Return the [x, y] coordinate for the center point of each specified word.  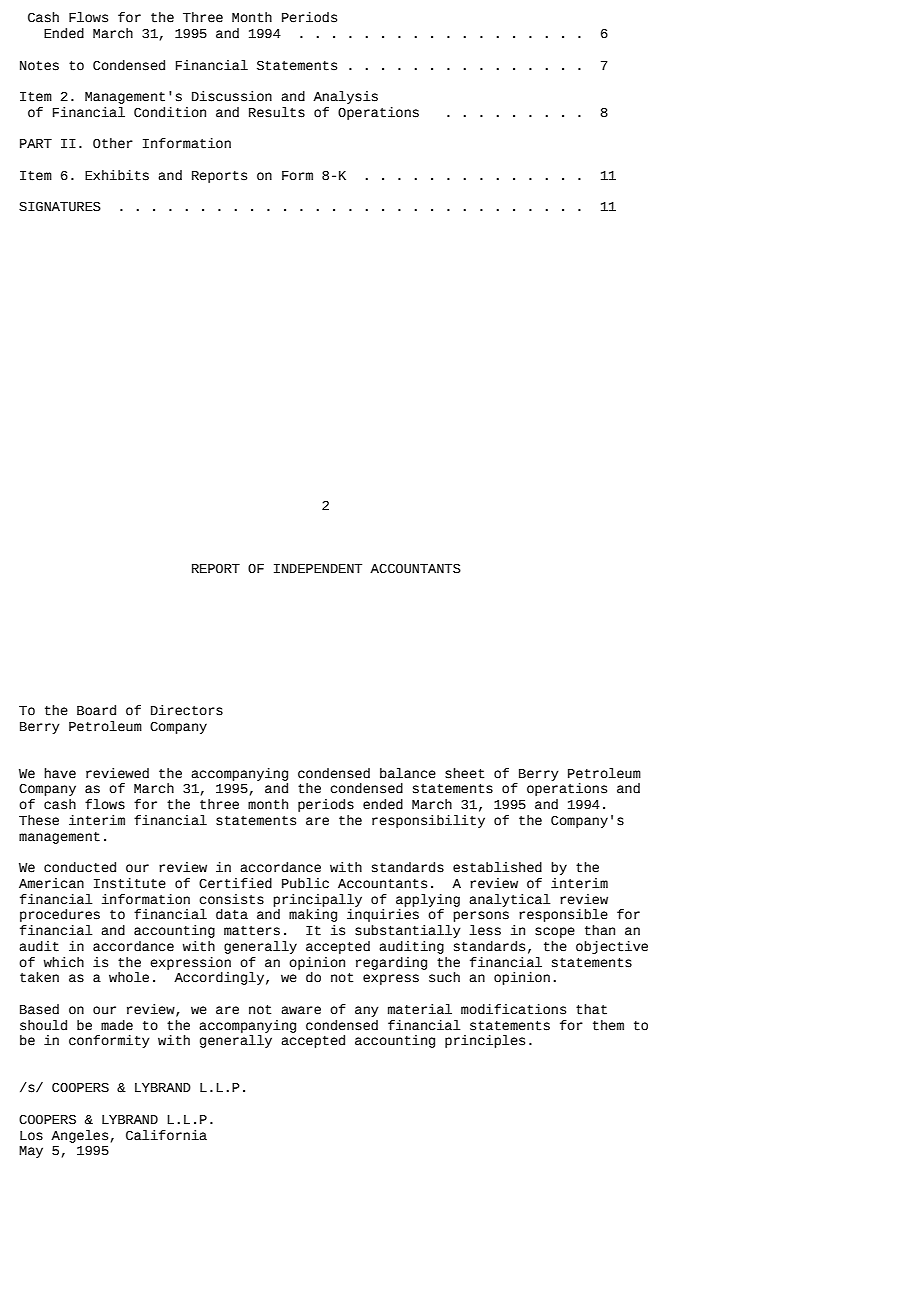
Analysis [345, 97]
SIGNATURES [60, 207]
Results [277, 112]
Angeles [79, 1136]
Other [113, 143]
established [497, 867]
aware [301, 1010]
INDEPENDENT [318, 568]
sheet [464, 773]
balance [408, 773]
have [60, 773]
